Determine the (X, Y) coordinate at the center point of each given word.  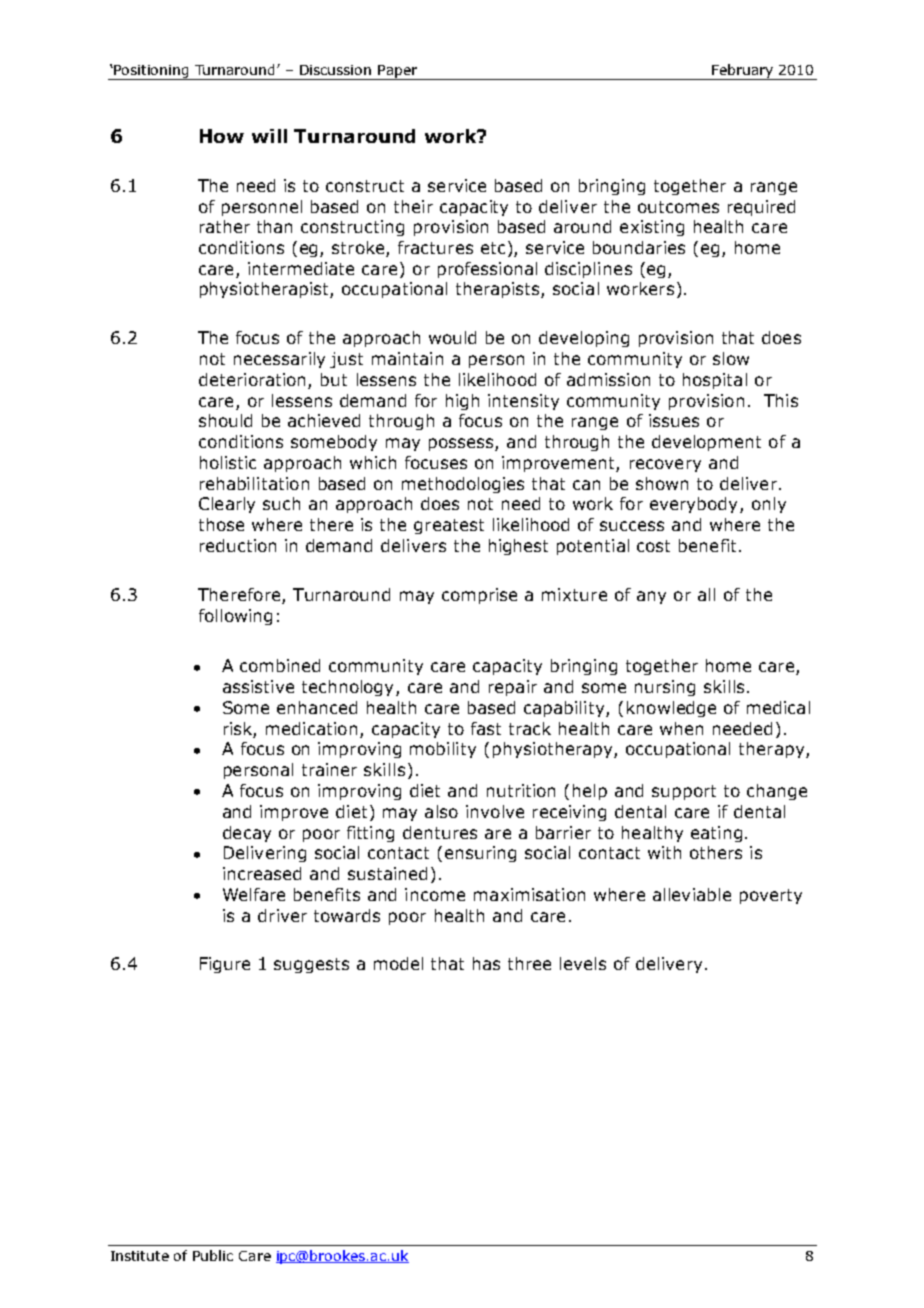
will (269, 136)
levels (583, 963)
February (743, 72)
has (486, 963)
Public (213, 1255)
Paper (398, 72)
